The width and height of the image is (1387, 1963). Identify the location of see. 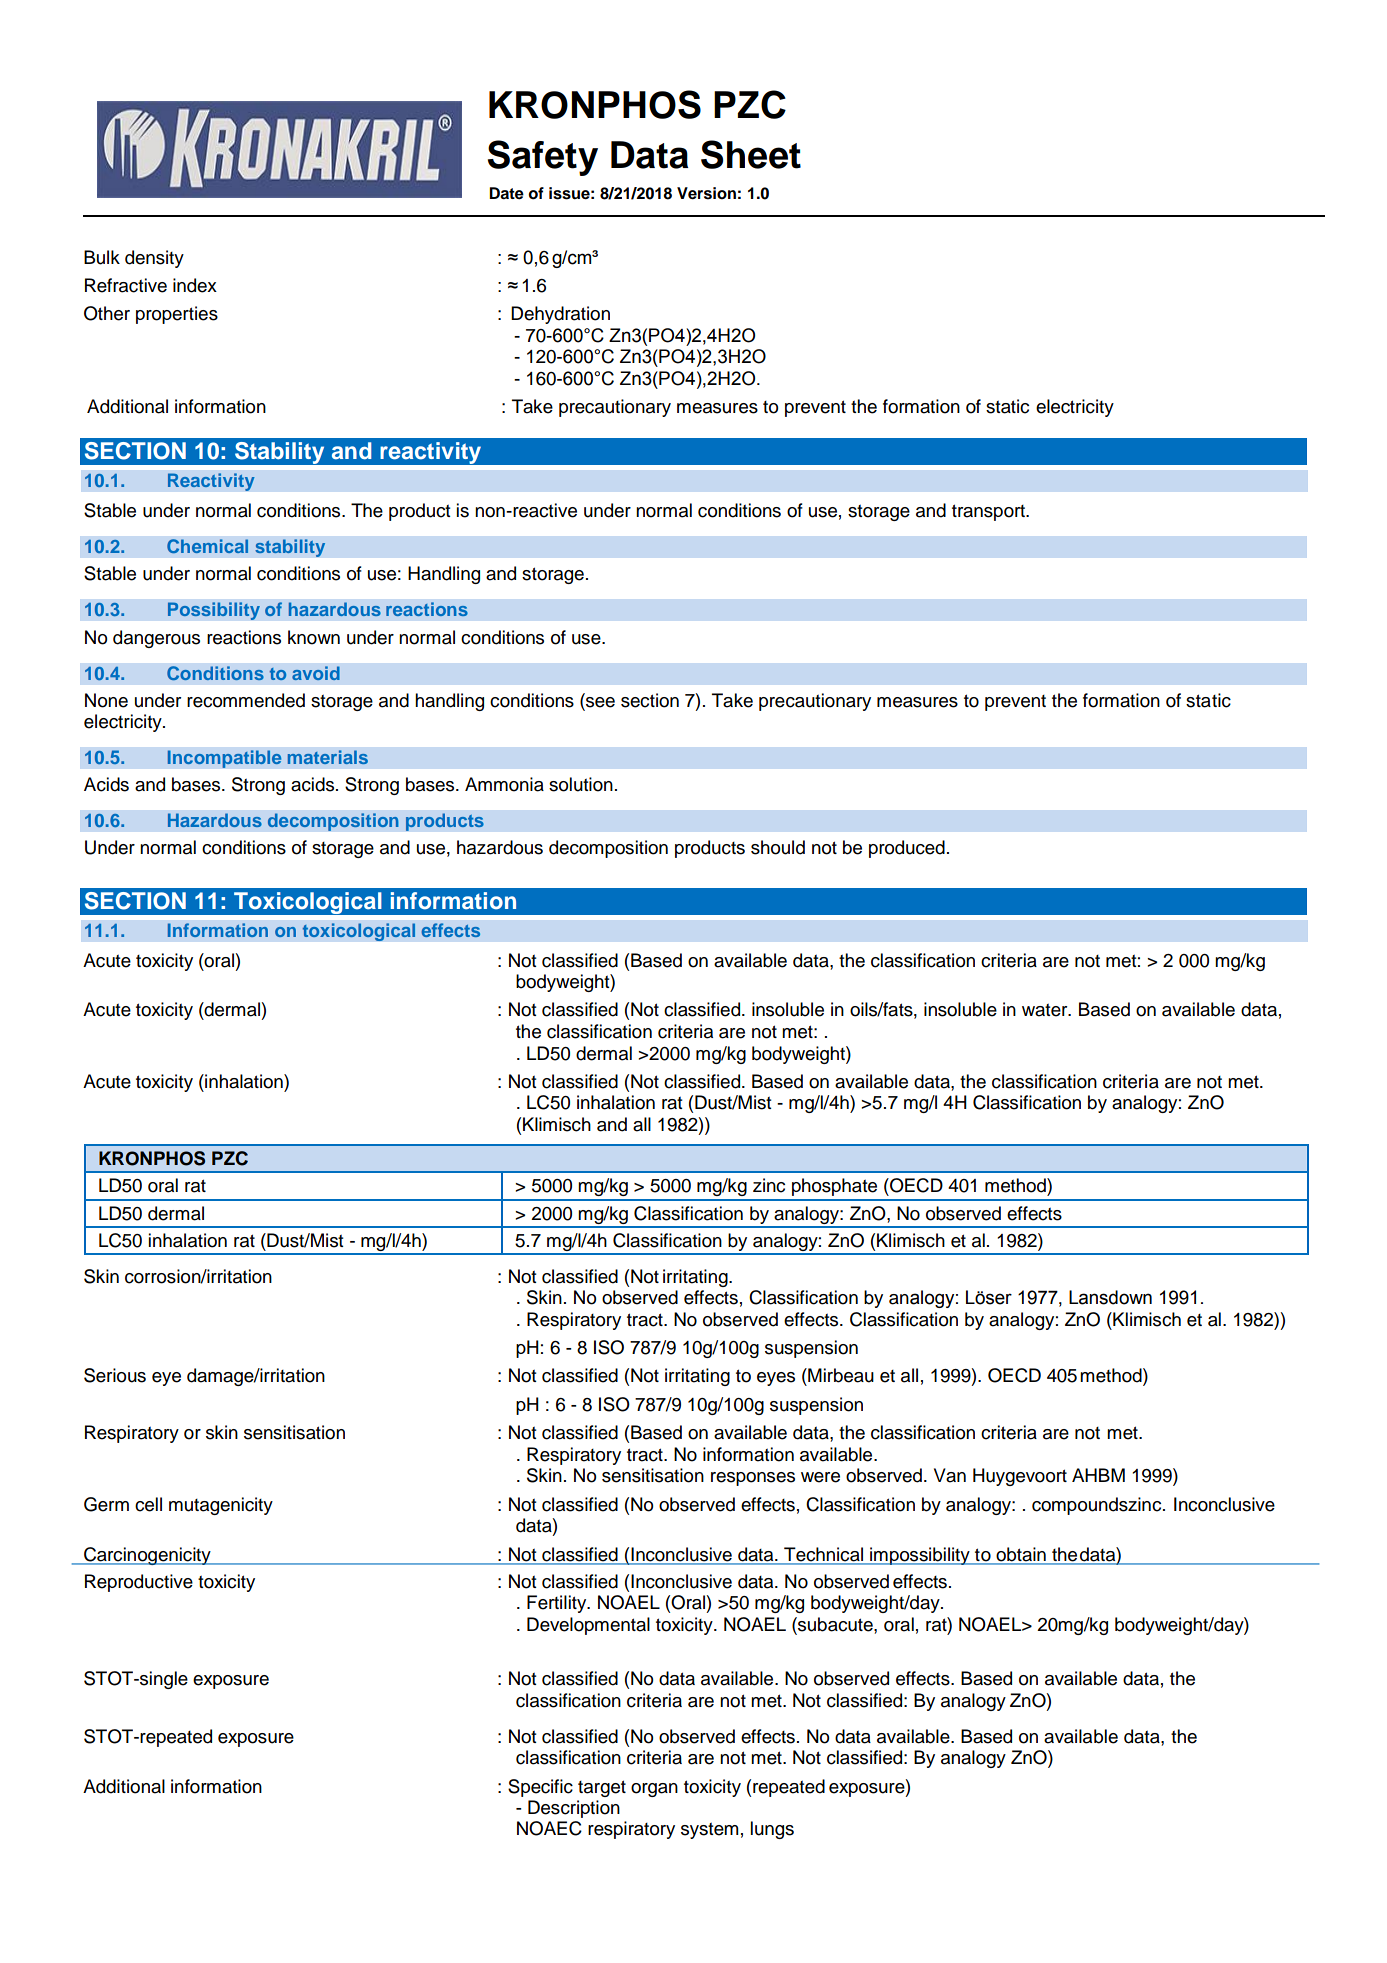
(599, 701).
